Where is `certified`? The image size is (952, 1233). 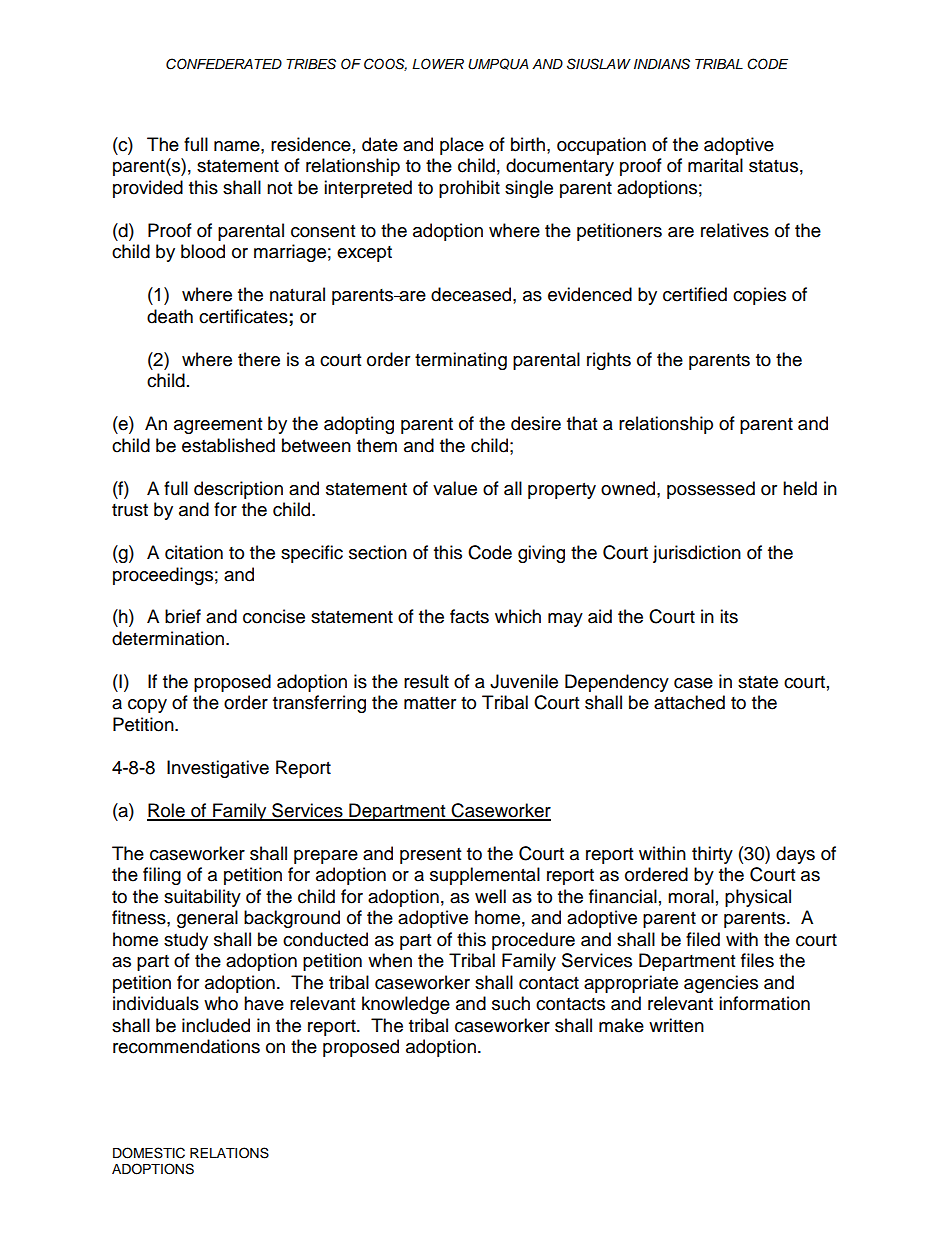
certified is located at coordinates (695, 294).
